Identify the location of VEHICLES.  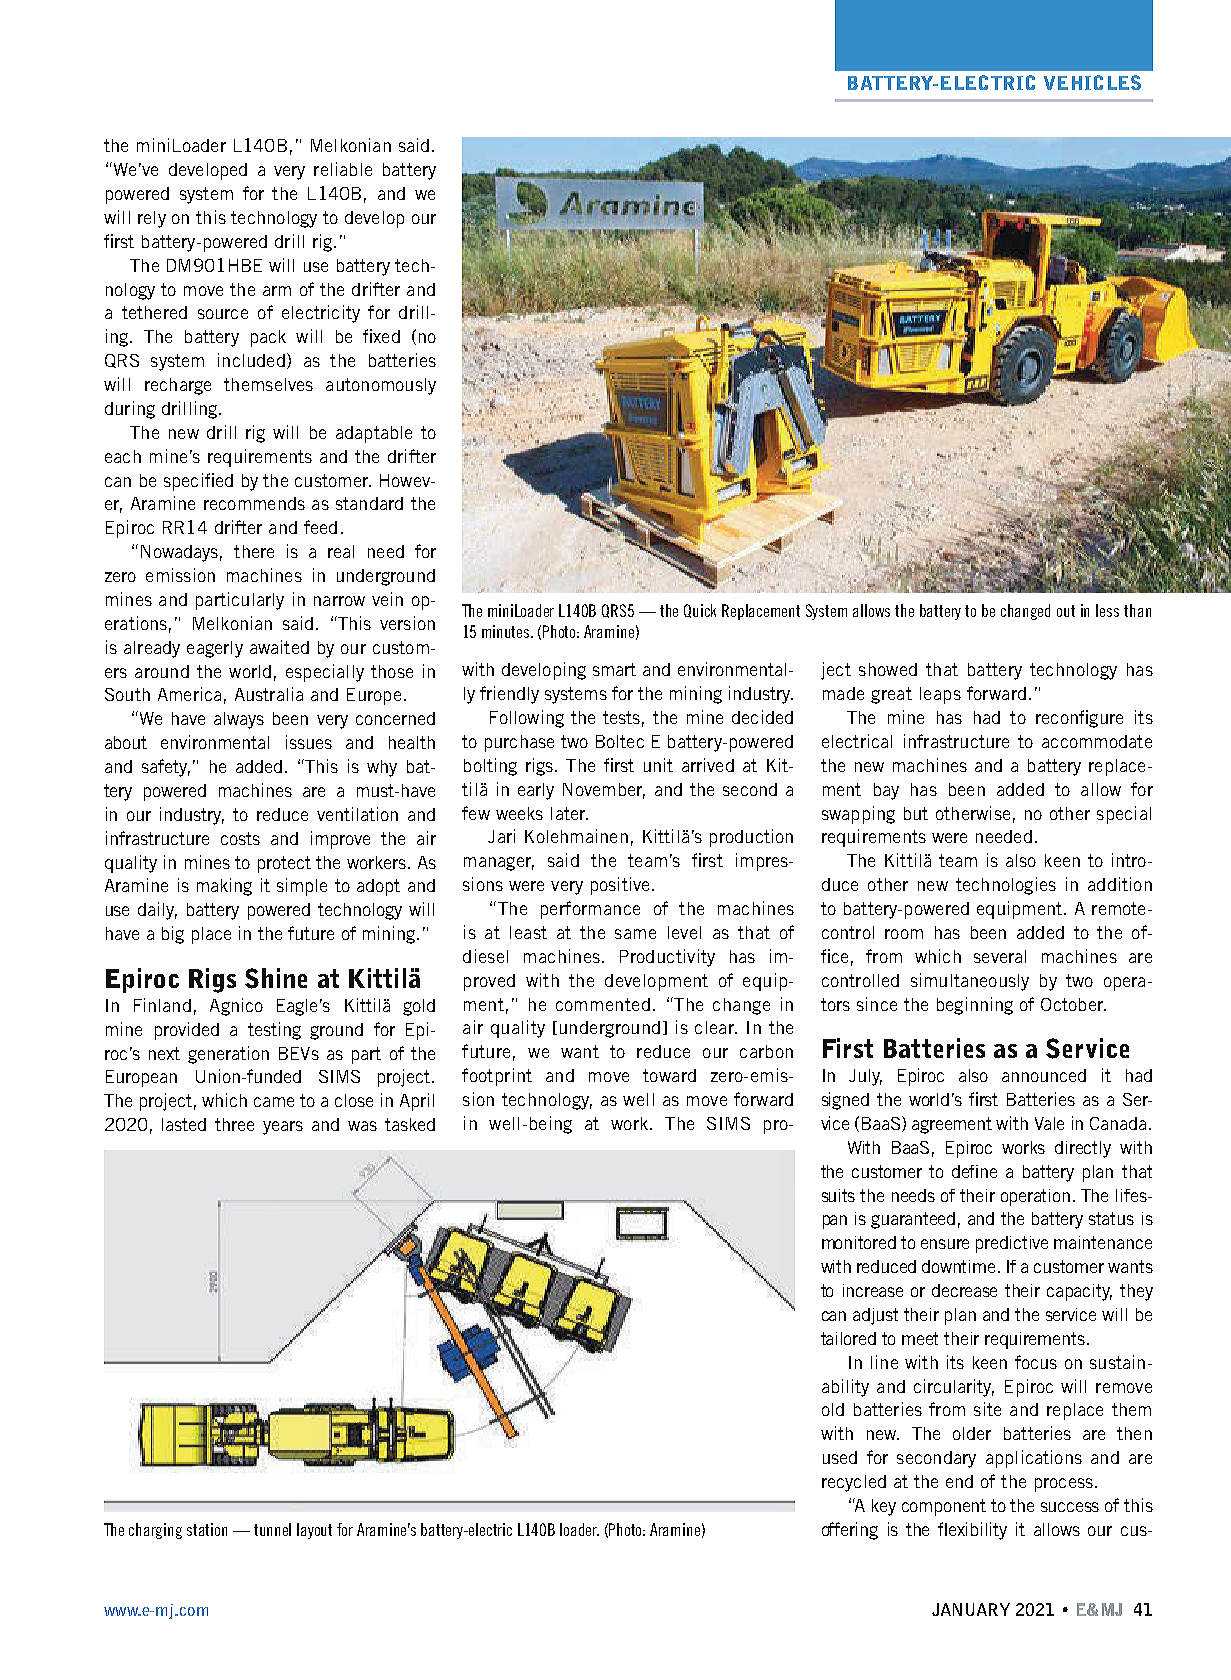
(1092, 82).
